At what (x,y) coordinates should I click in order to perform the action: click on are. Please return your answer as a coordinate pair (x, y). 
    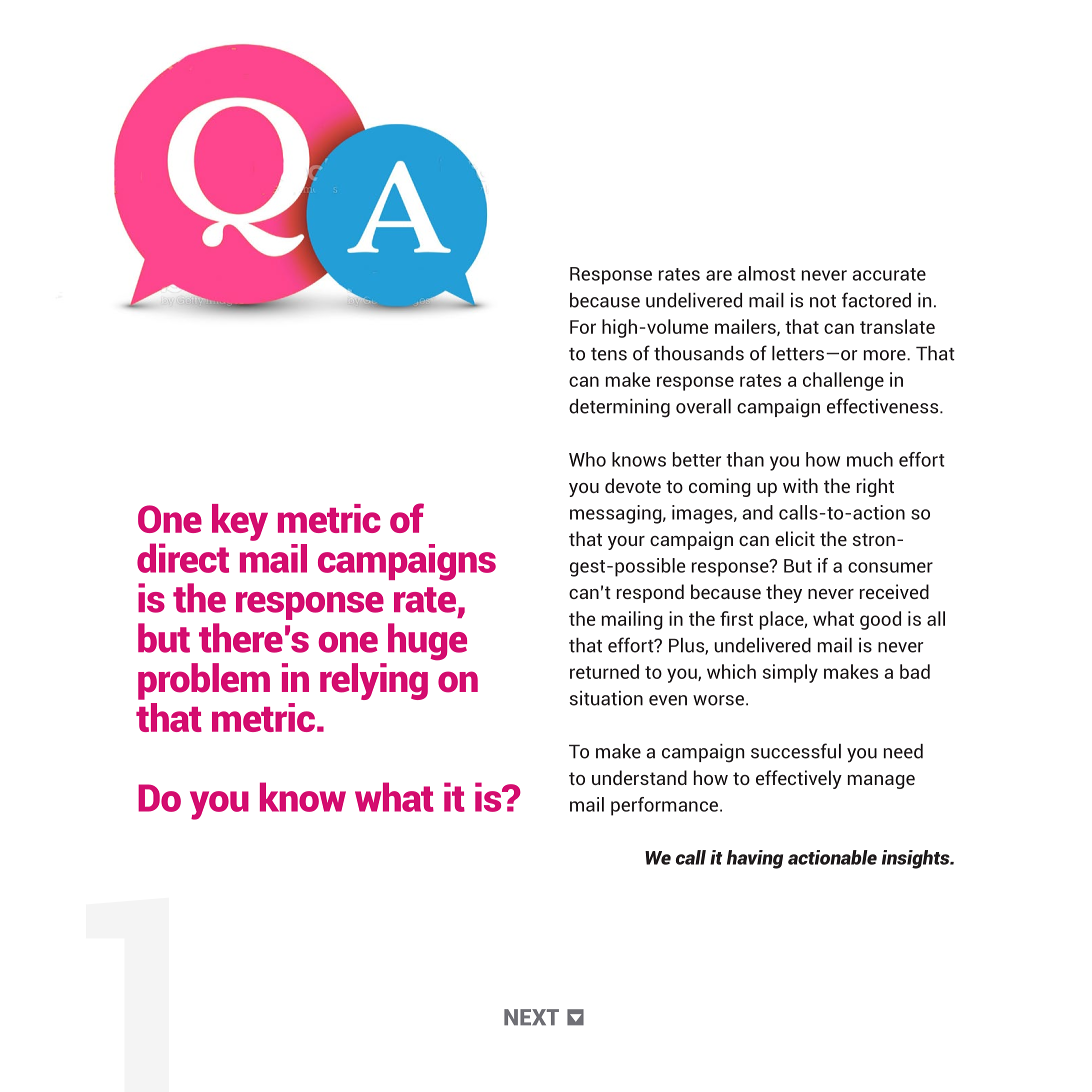
    Looking at the image, I should click on (719, 275).
